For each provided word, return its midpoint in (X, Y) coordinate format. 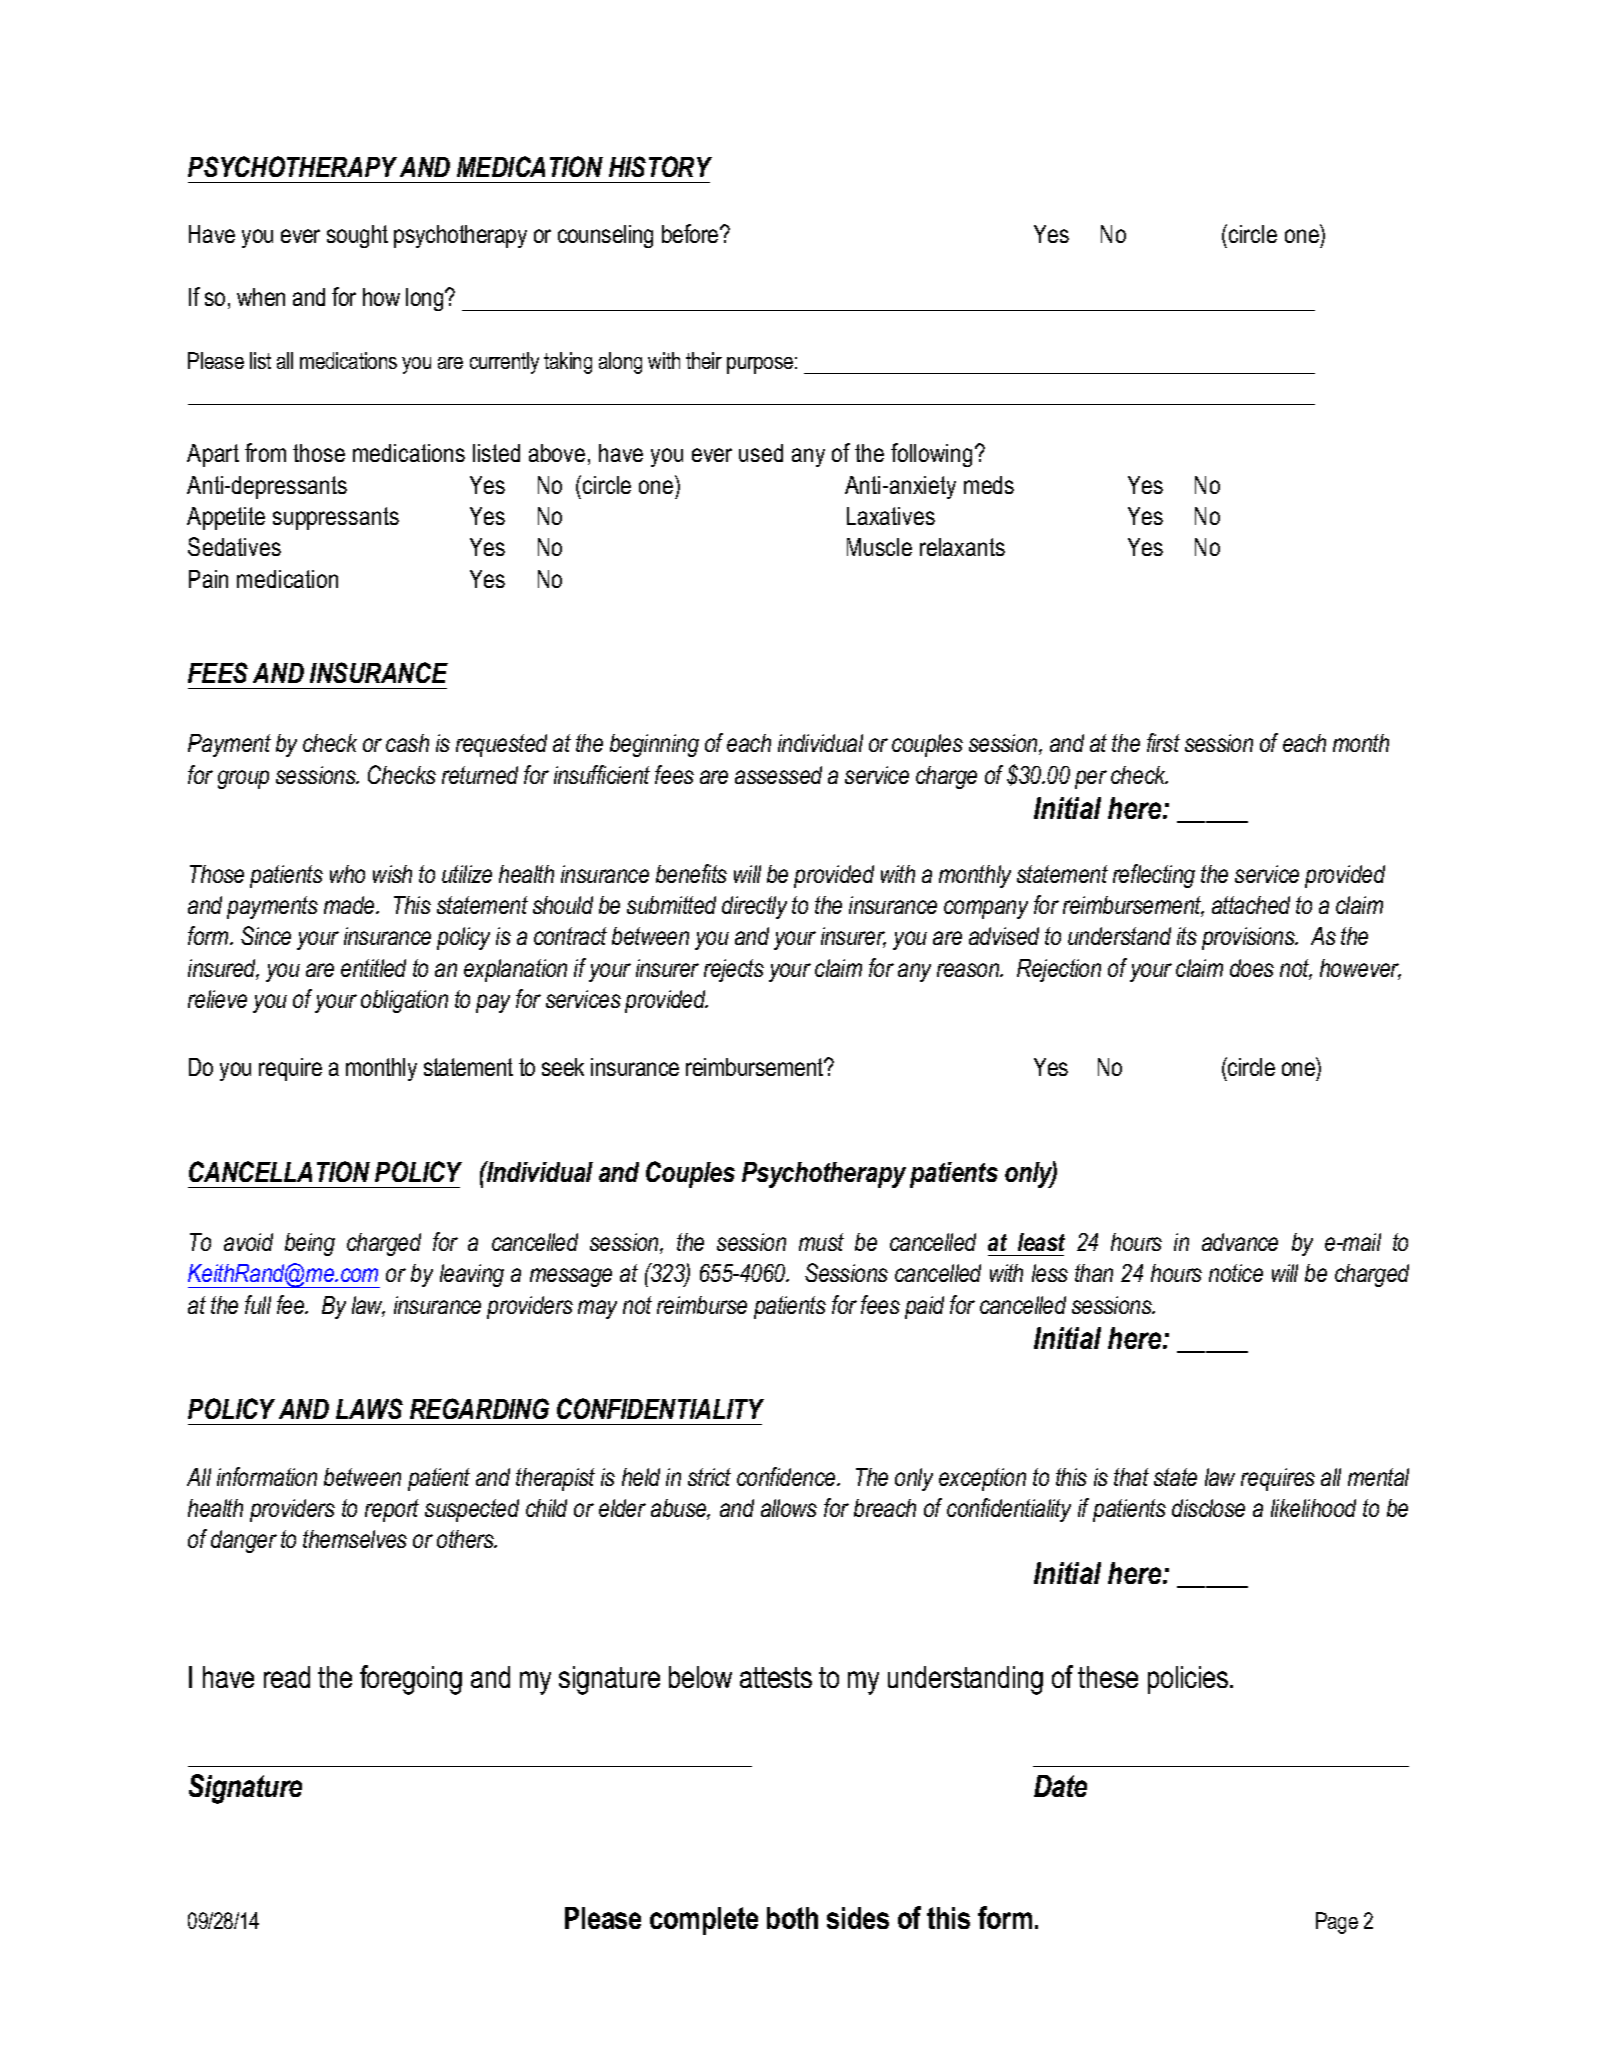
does (1252, 968)
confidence (787, 1476)
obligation (404, 1001)
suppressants (336, 518)
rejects (734, 970)
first (1163, 742)
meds (989, 485)
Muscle (879, 547)
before (691, 233)
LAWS (369, 1408)
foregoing (411, 1680)
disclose (1208, 1508)
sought (357, 236)
